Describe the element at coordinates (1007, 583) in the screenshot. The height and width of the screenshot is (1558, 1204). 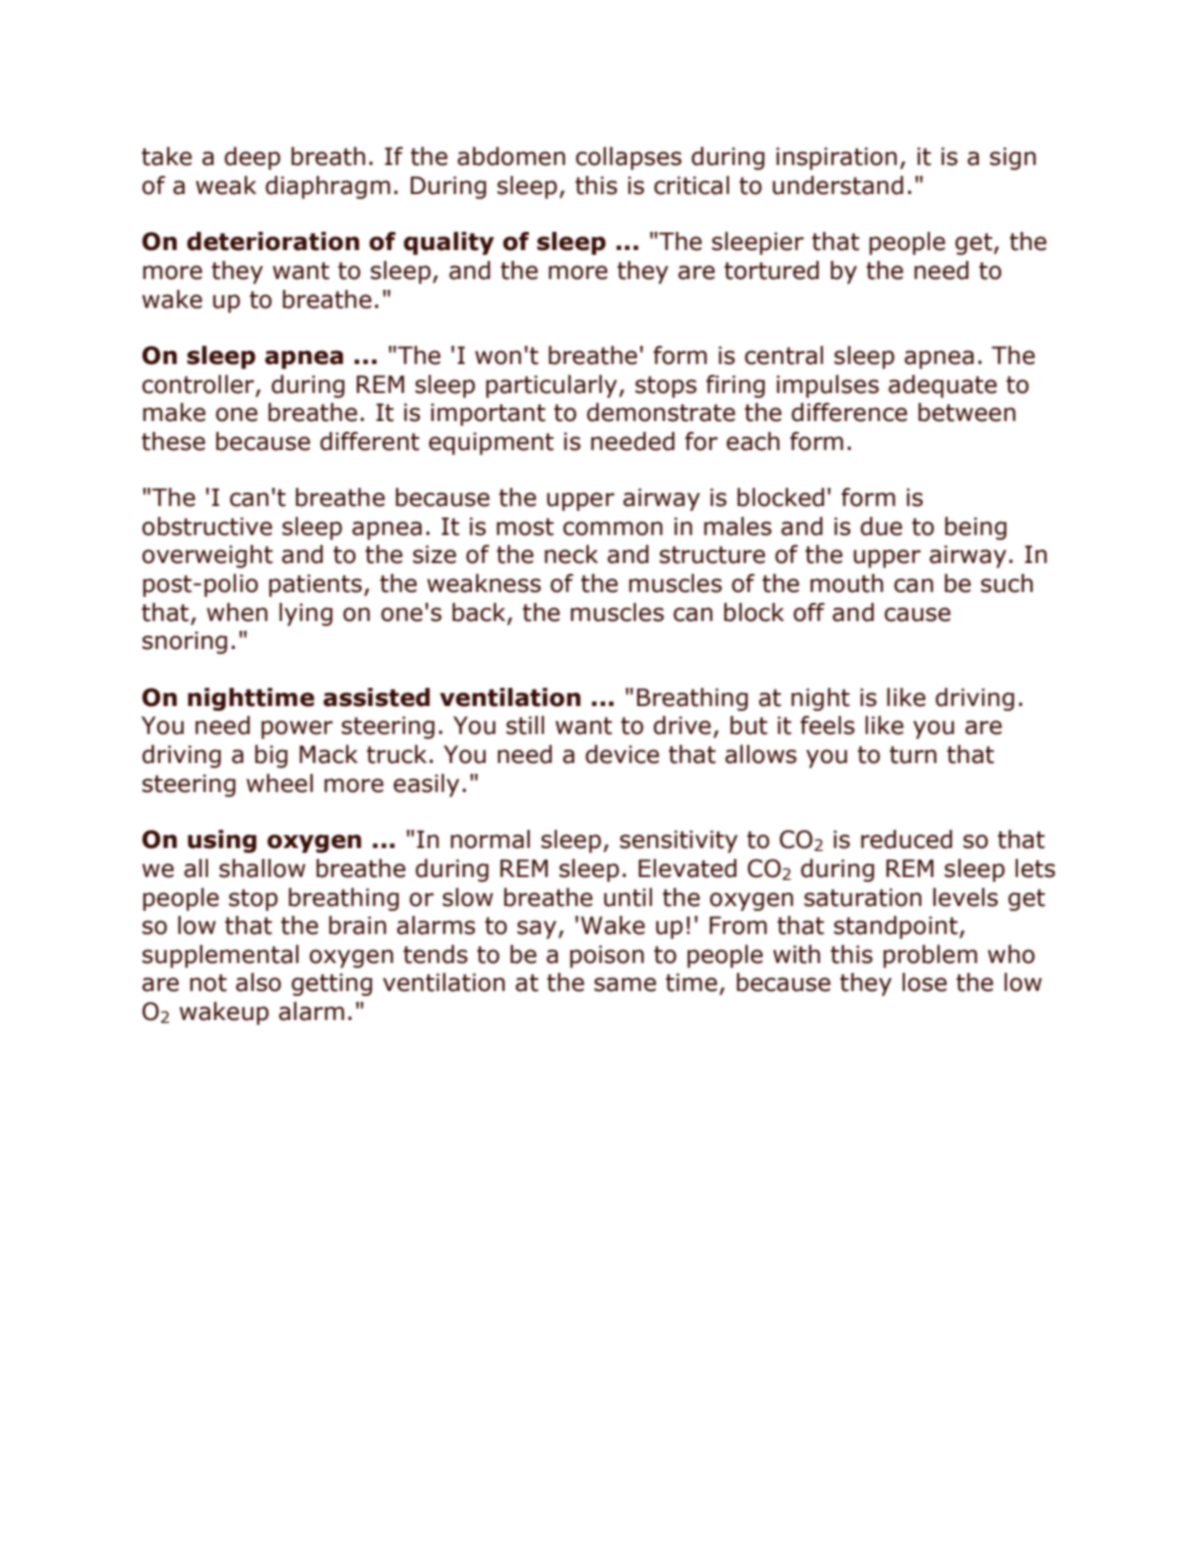
I see `such` at that location.
